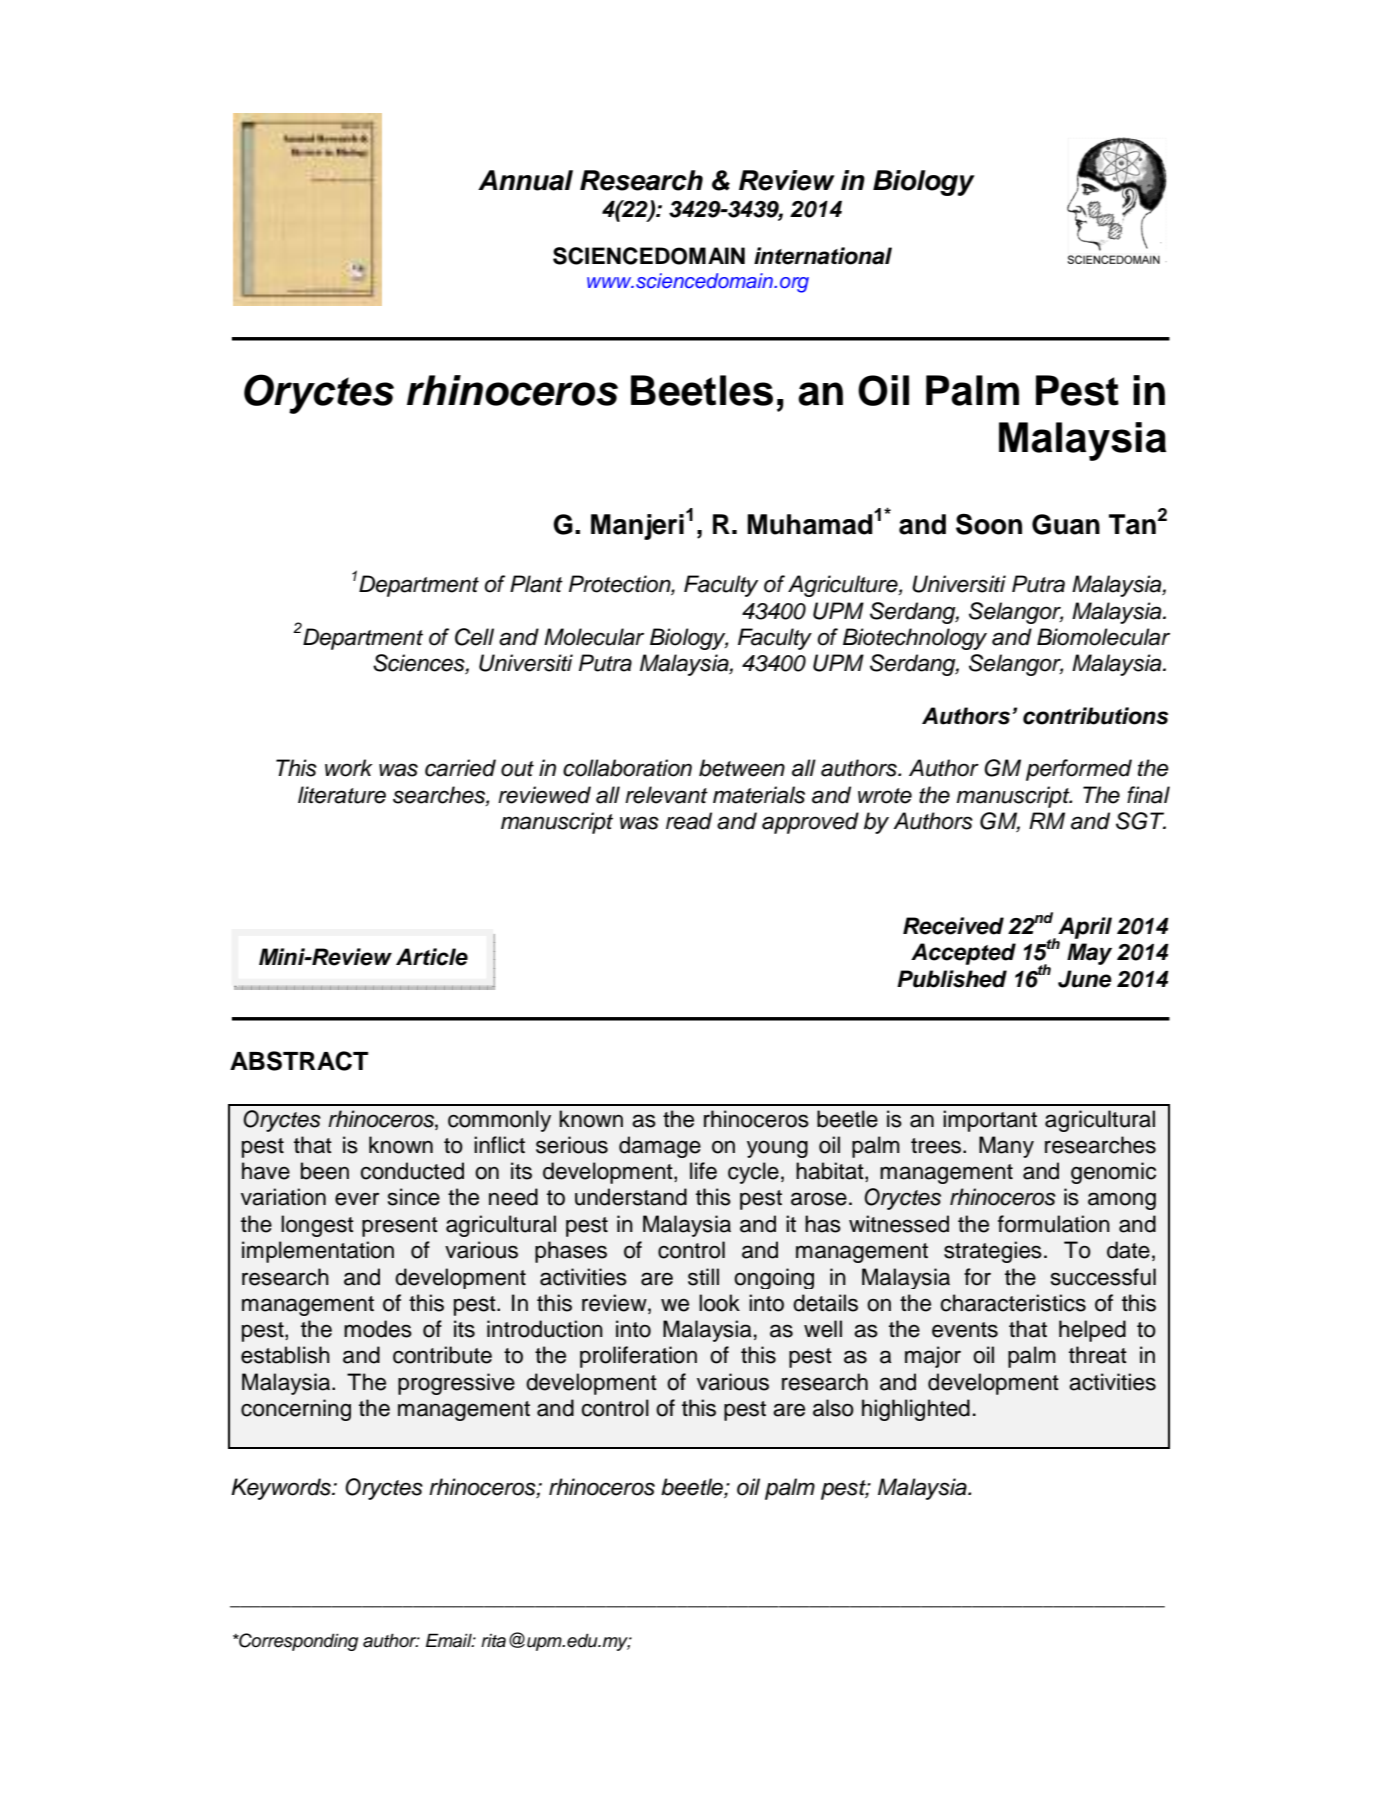  What do you see at coordinates (1085, 979) in the screenshot?
I see `June` at bounding box center [1085, 979].
